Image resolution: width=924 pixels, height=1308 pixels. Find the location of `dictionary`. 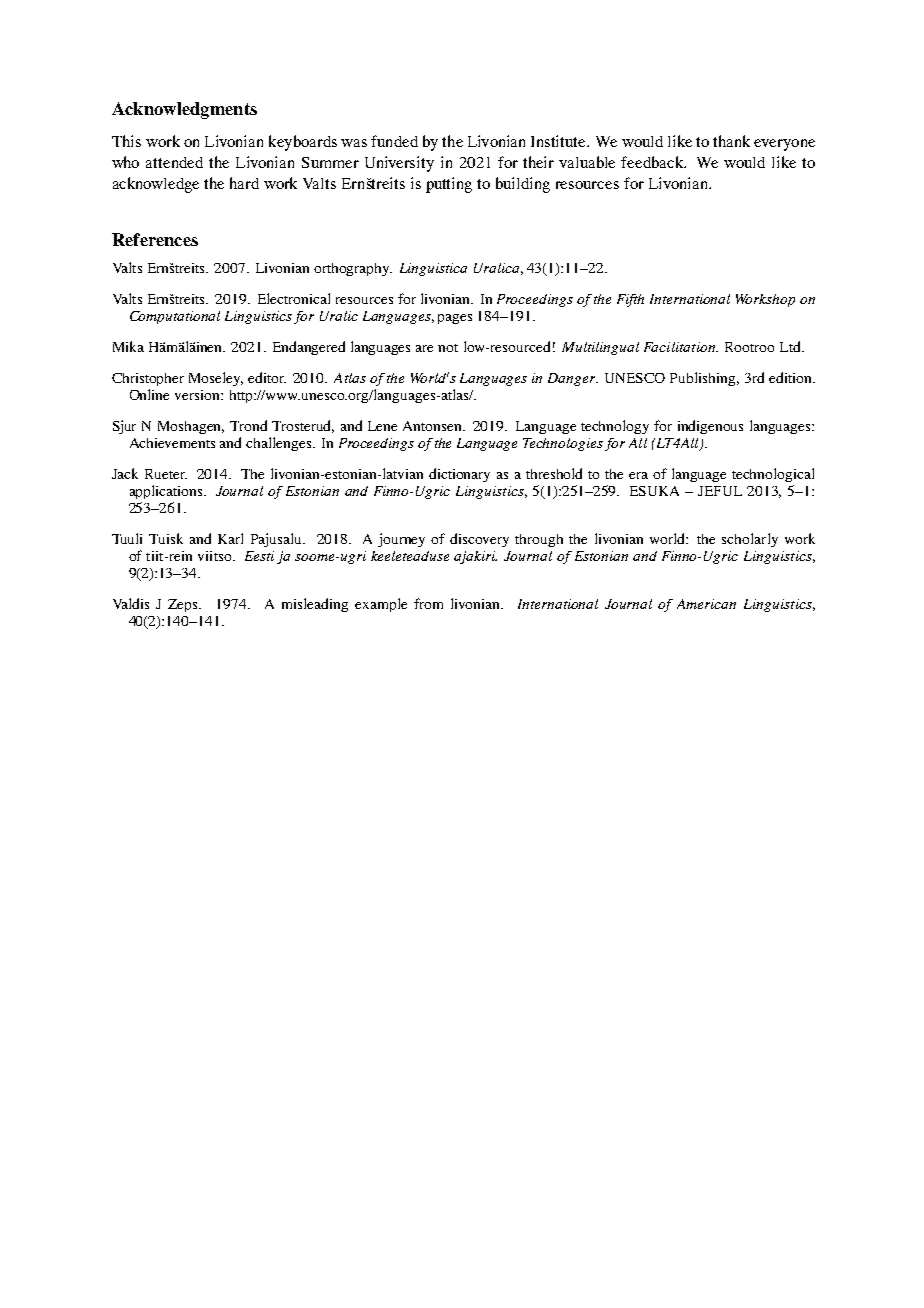

dictionary is located at coordinates (459, 475).
